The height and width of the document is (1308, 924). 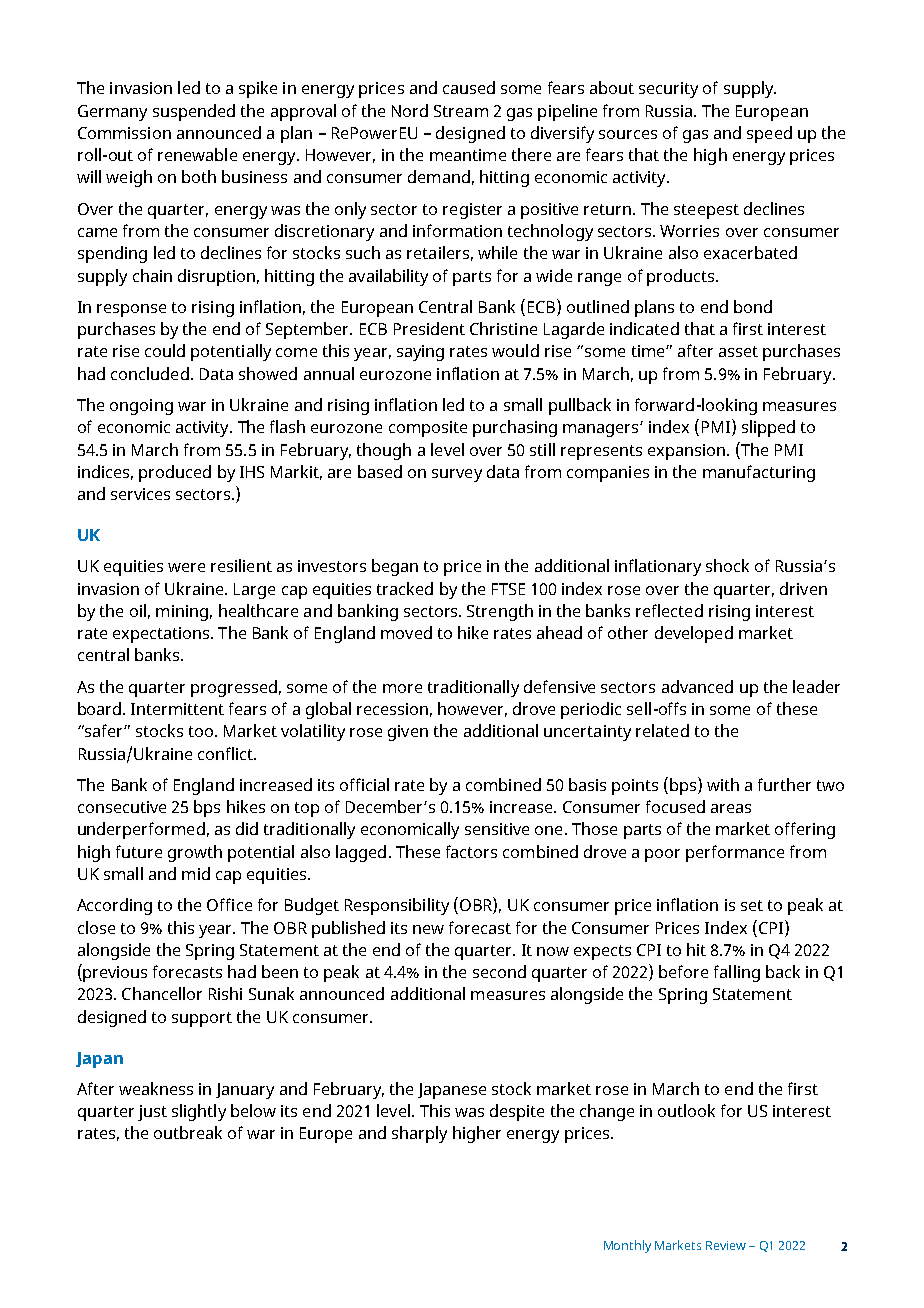 I want to click on falling, so click(x=737, y=973).
